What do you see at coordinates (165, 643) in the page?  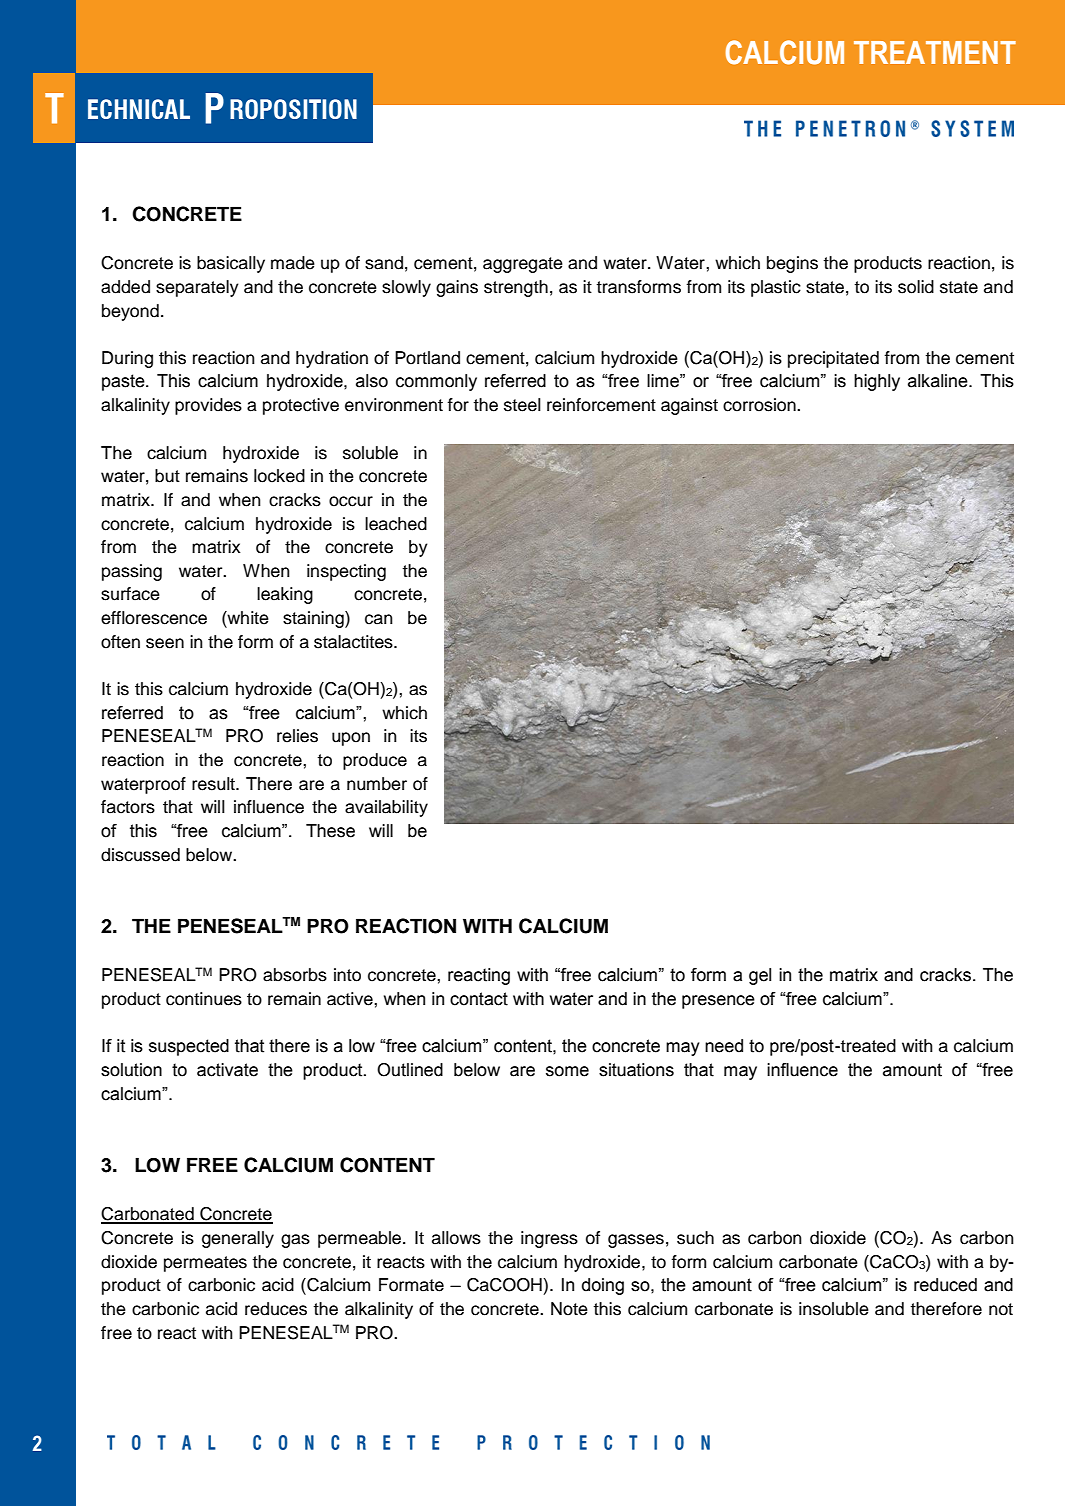 I see `seen` at bounding box center [165, 643].
